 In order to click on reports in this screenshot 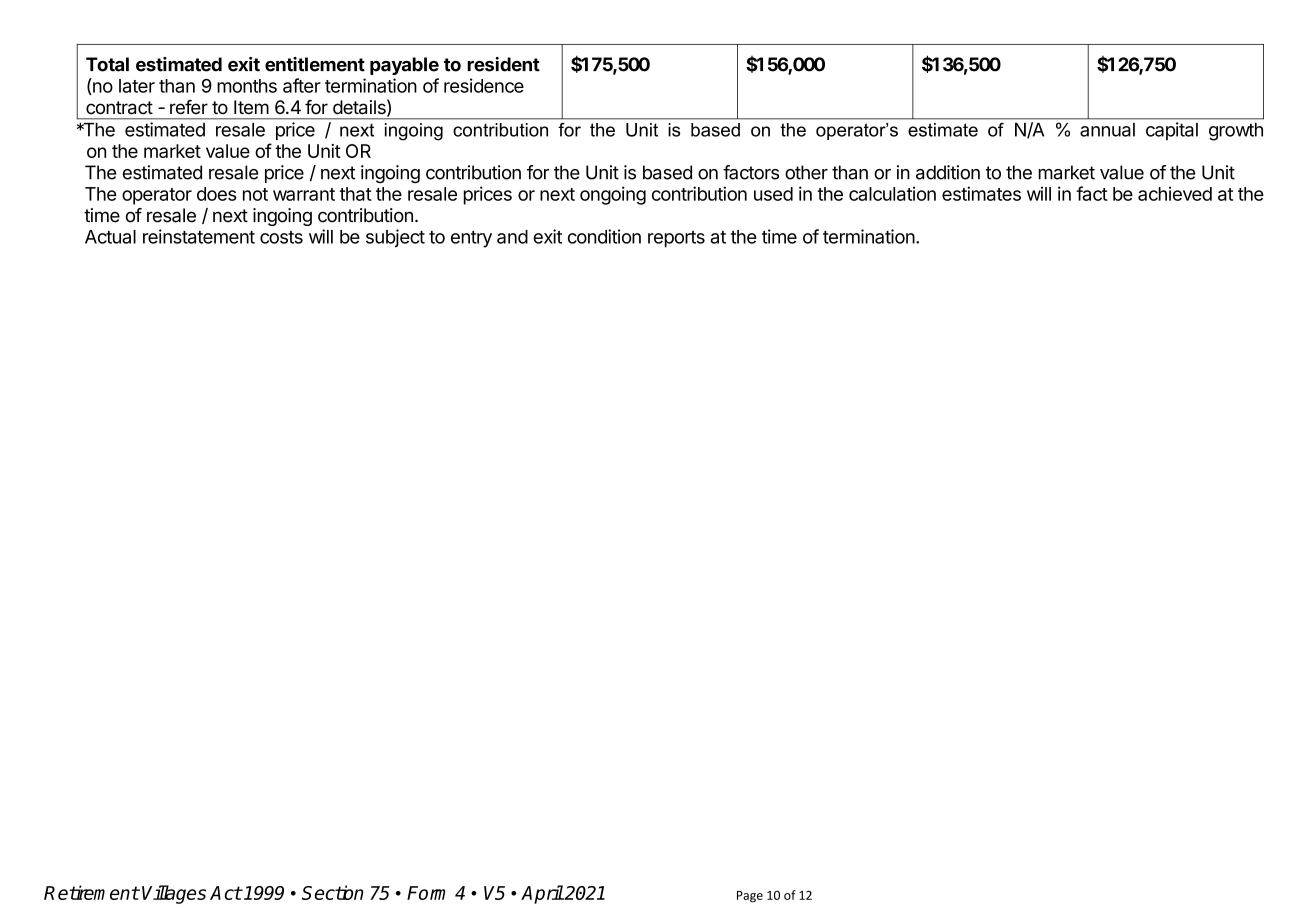, I will do `click(676, 239)`.
